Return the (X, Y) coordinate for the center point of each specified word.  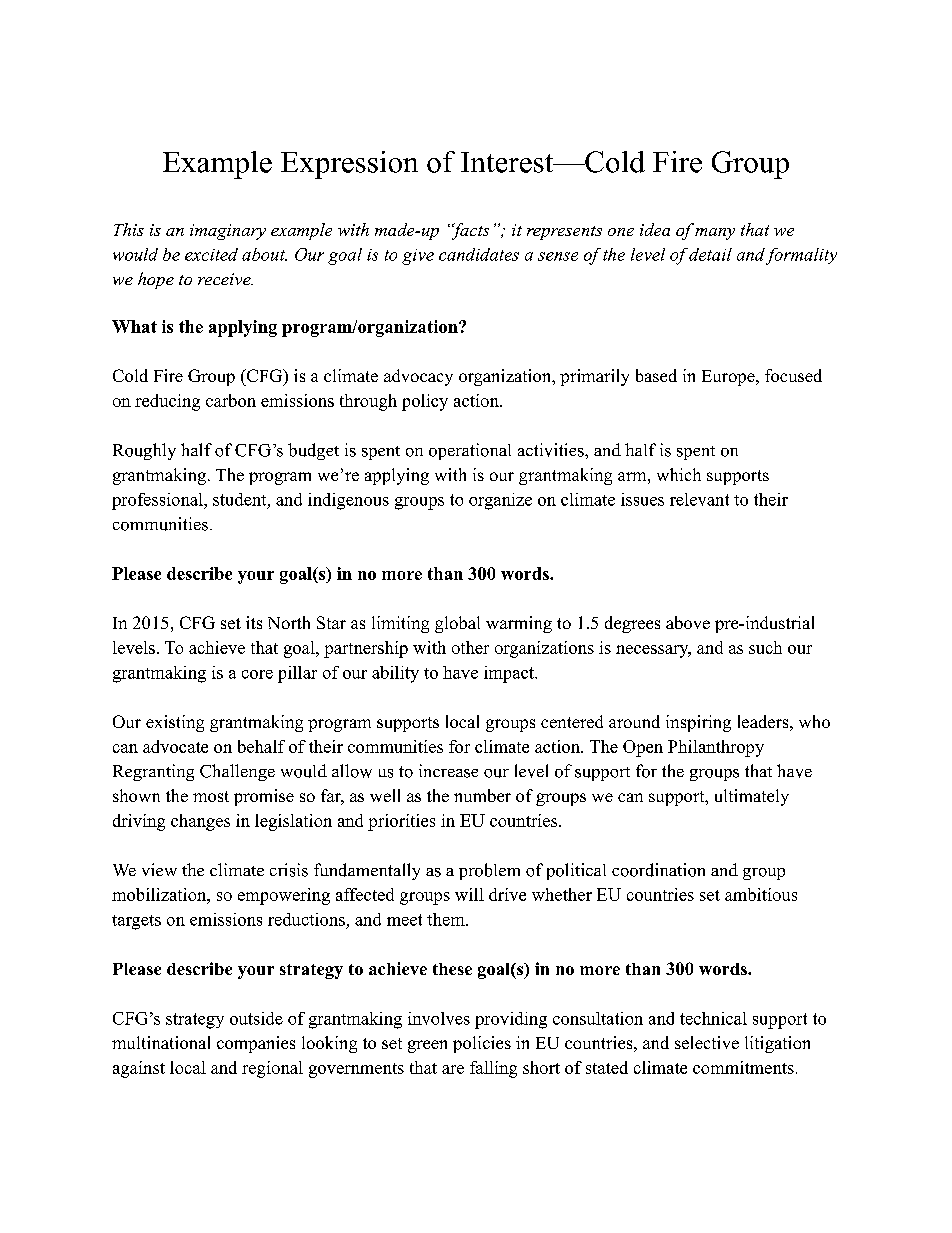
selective (707, 1042)
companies (256, 1044)
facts (469, 231)
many (715, 234)
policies (482, 1044)
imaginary (228, 232)
